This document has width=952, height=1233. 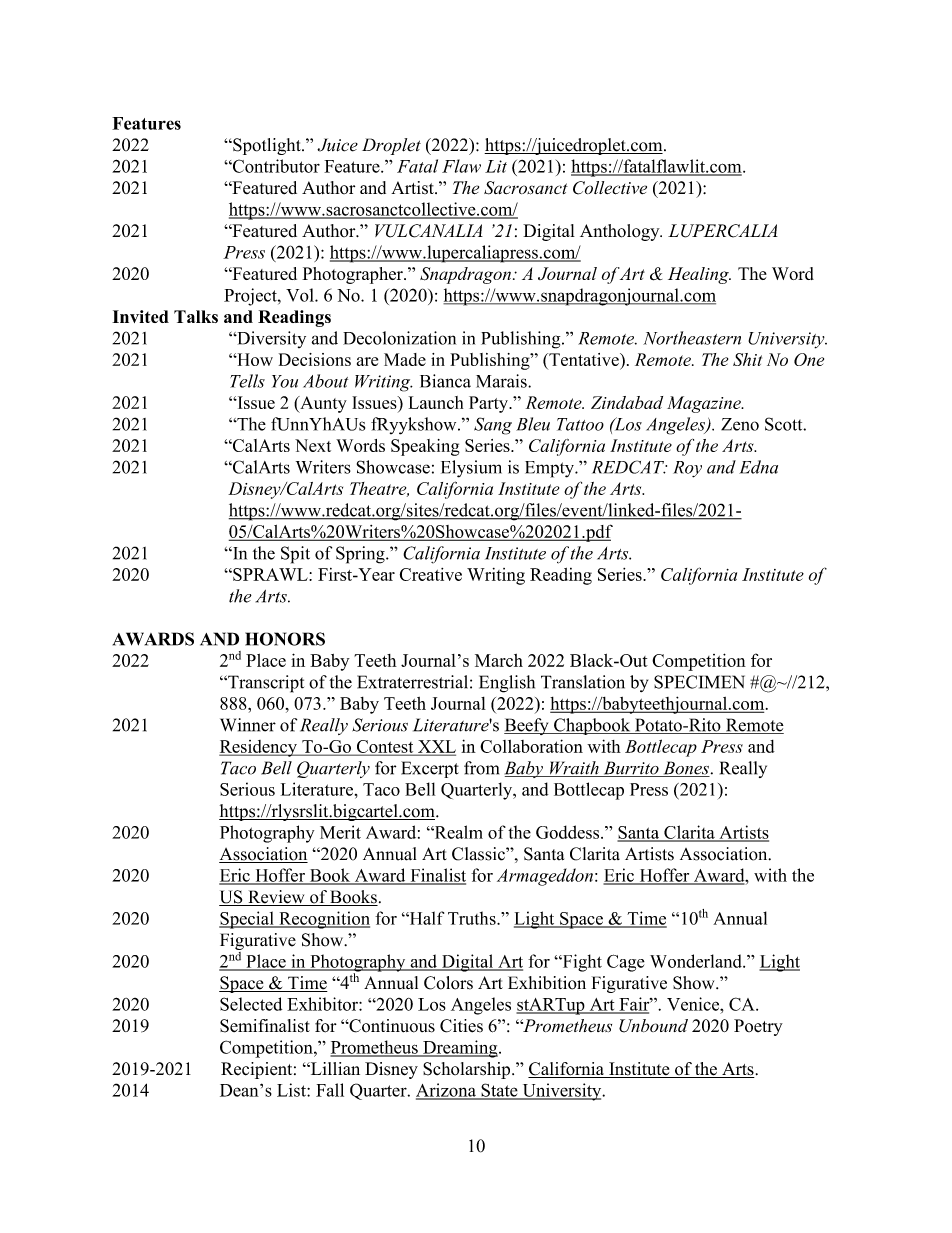 What do you see at coordinates (468, 1070) in the document?
I see `Scholarship` at bounding box center [468, 1070].
